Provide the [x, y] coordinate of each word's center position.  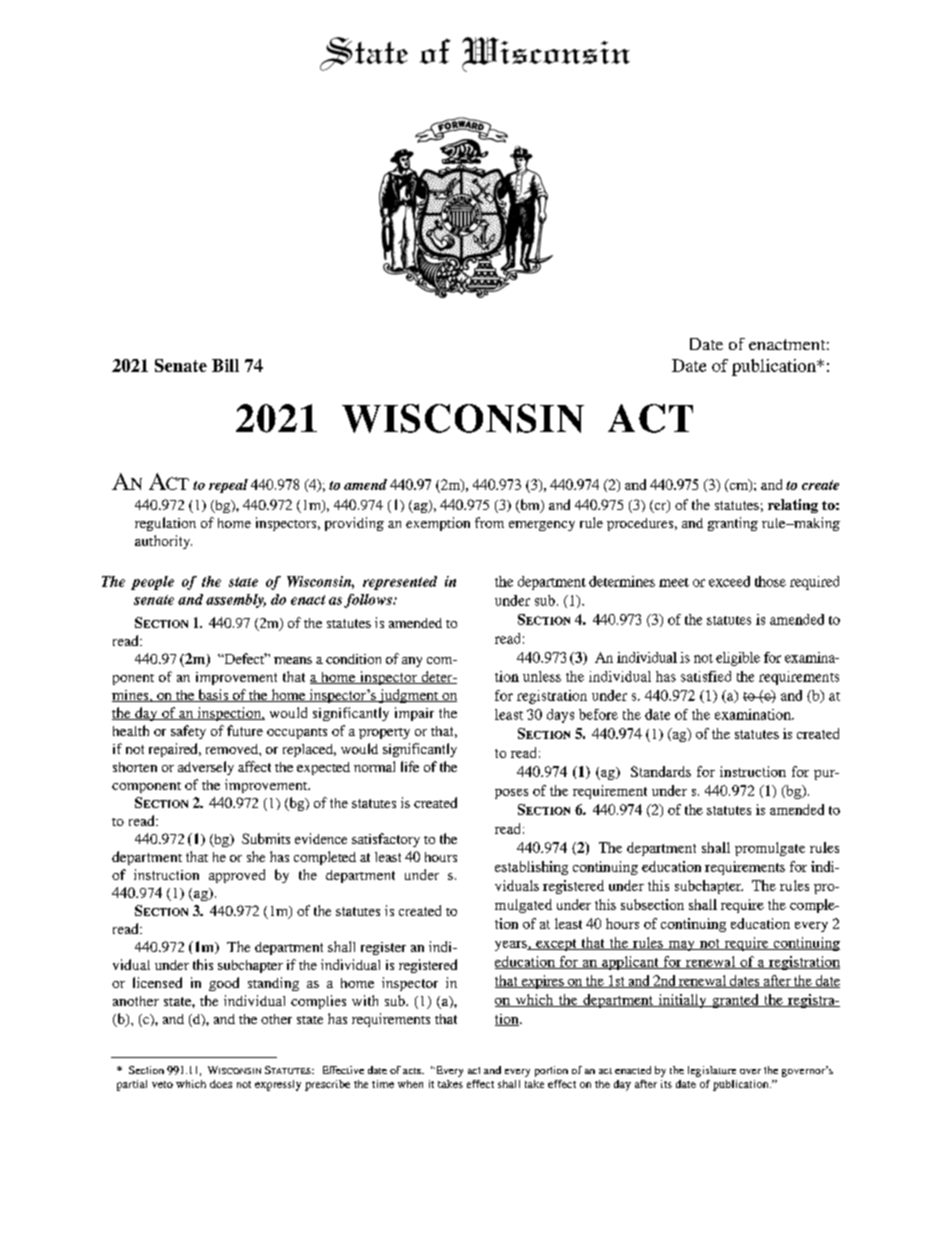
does [221, 1084]
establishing [531, 868]
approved [237, 876]
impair [414, 714]
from [489, 522]
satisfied [706, 676]
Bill [225, 365]
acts [413, 1071]
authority [163, 542]
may [681, 946]
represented [400, 583]
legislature [712, 1071]
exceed [729, 581]
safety [188, 732]
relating [793, 506]
